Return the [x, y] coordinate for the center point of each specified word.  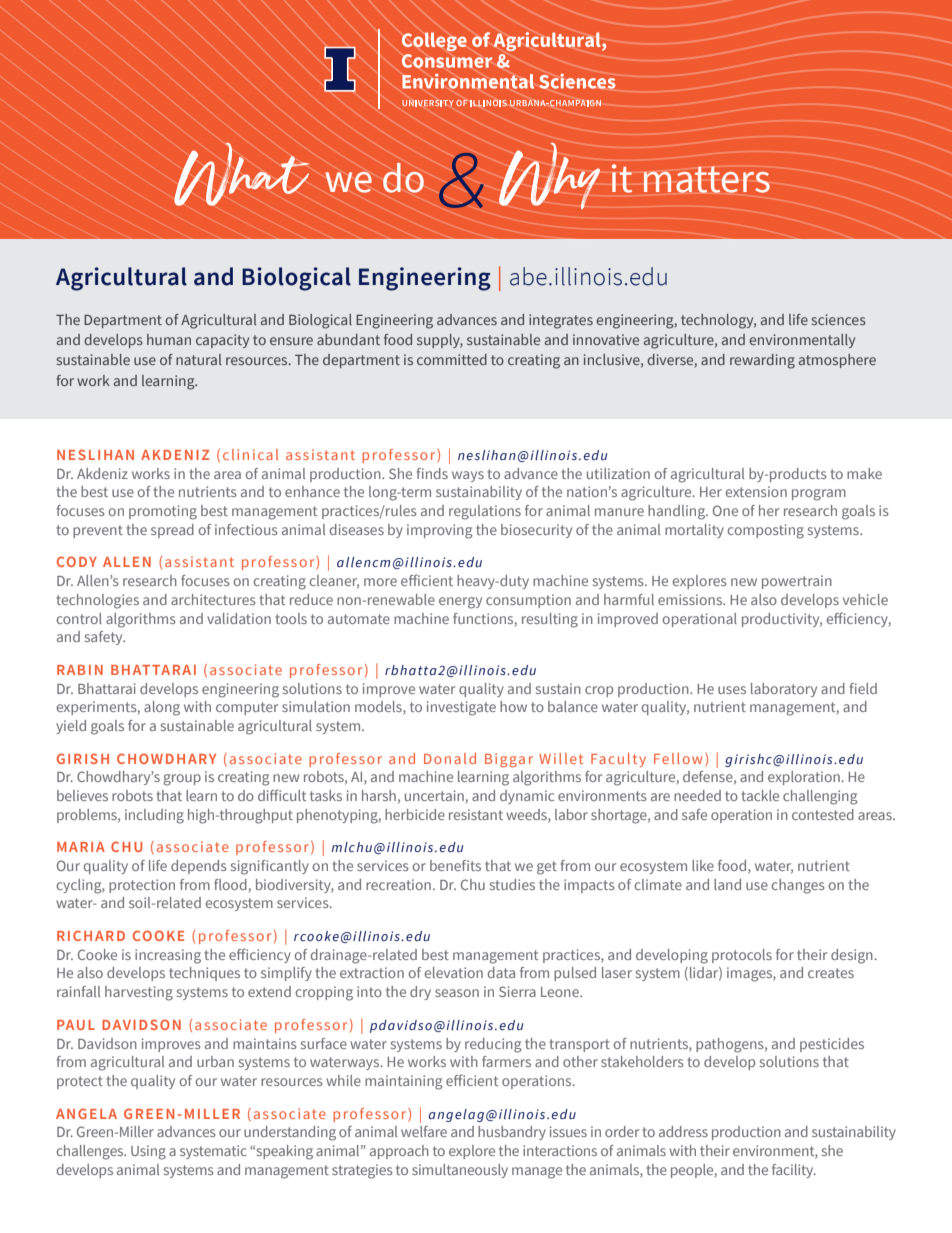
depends [199, 867]
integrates [561, 321]
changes [798, 886]
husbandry [512, 1133]
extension [756, 491]
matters [706, 179]
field [863, 688]
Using [148, 1152]
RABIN [80, 670]
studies [512, 884]
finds [432, 473]
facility [794, 1171]
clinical [250, 454]
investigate [461, 708]
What [241, 174]
